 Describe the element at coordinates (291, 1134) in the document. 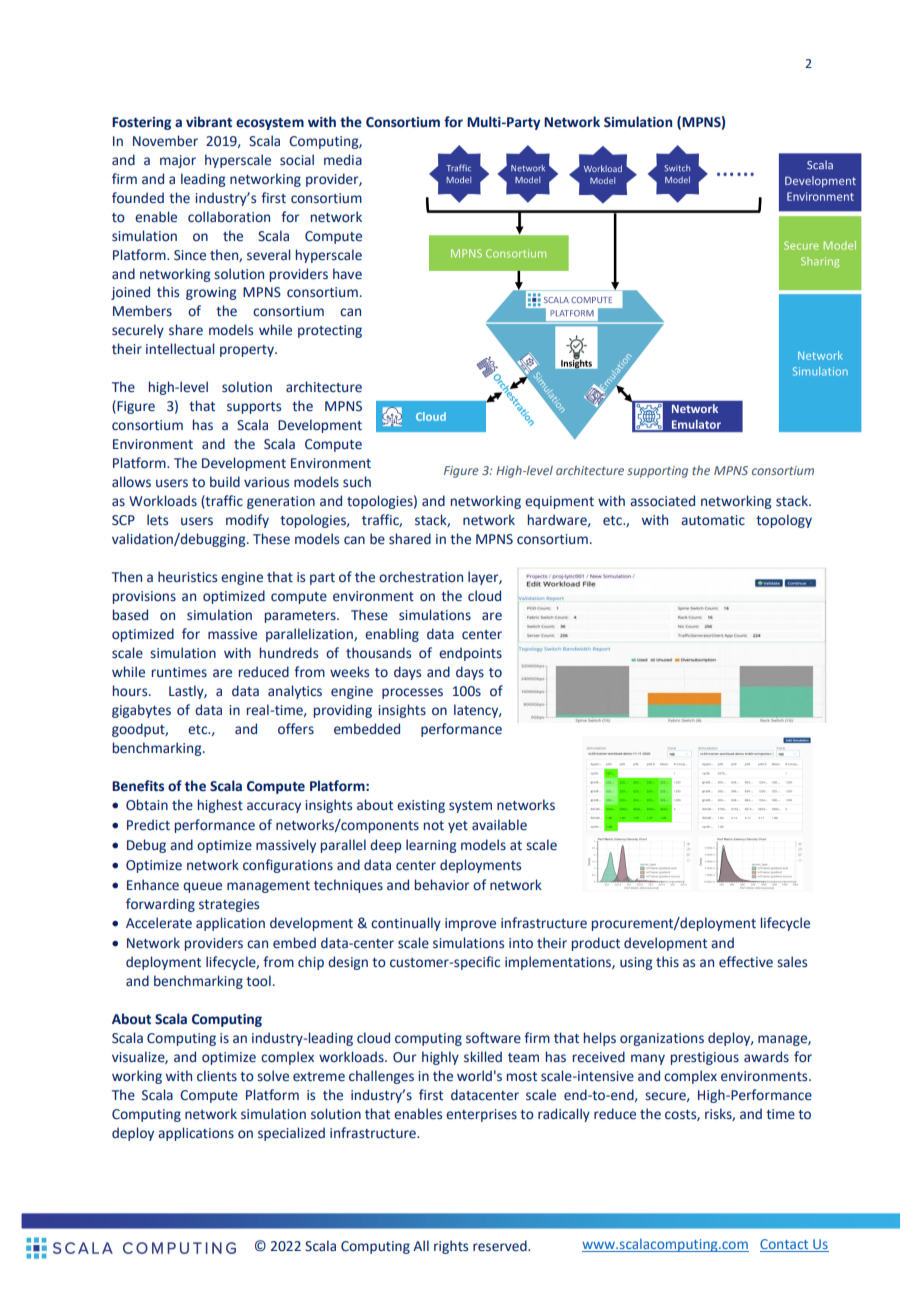

I see `specialized` at that location.
